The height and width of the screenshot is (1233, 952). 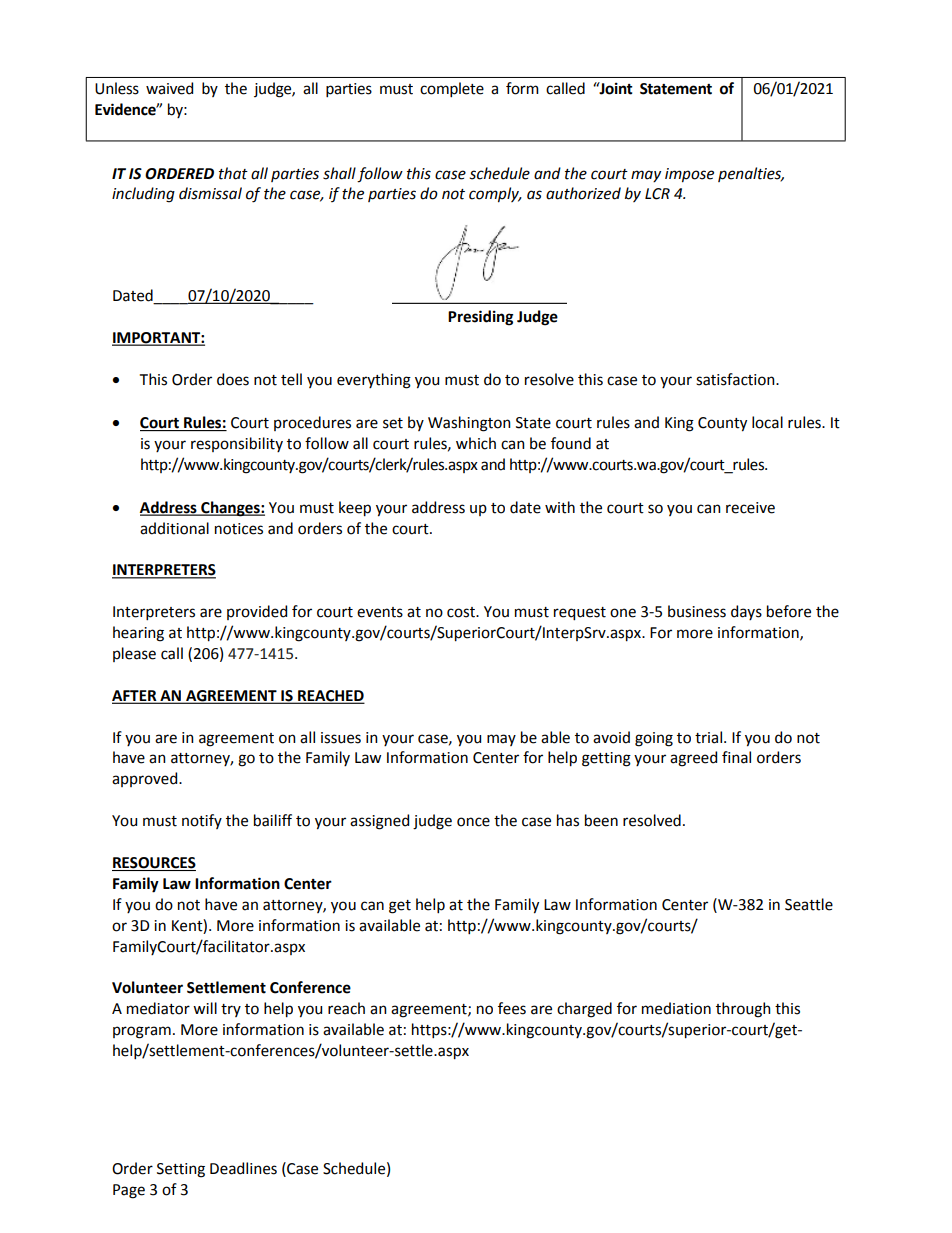 I want to click on complete, so click(x=452, y=89).
